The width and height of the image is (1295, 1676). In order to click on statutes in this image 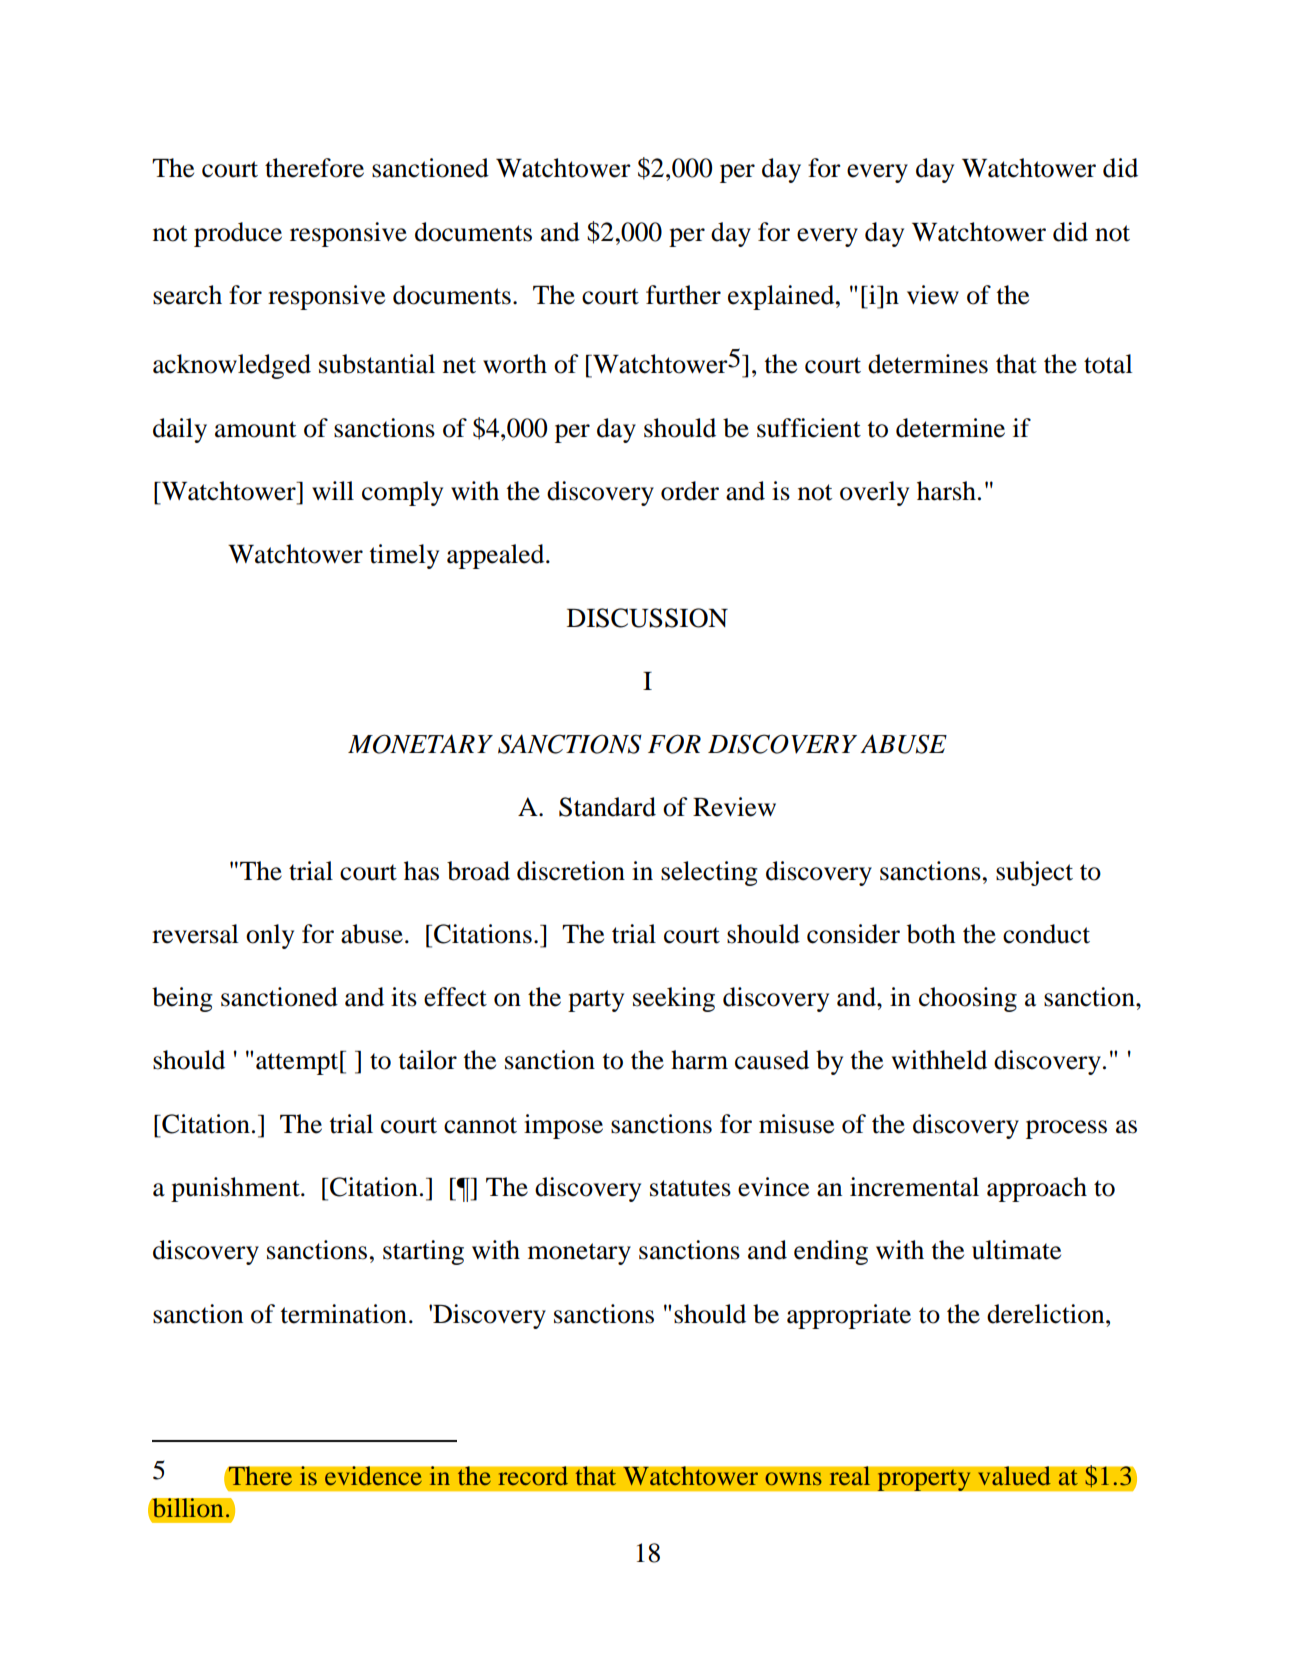, I will do `click(690, 1188)`.
